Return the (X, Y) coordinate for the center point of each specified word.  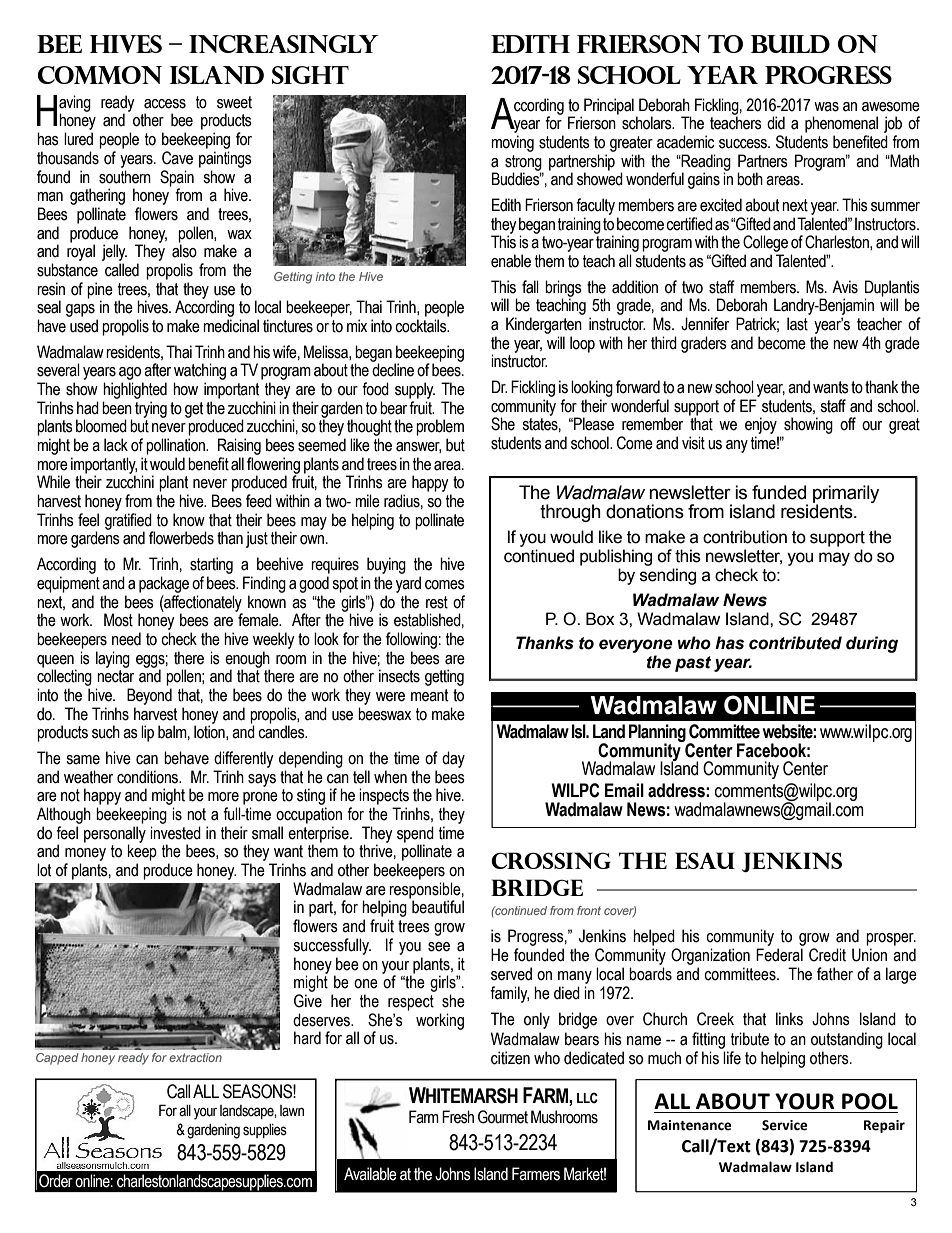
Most (118, 620)
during (872, 644)
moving (512, 143)
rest (437, 602)
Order (56, 1181)
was (826, 107)
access (165, 104)
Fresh (458, 1117)
